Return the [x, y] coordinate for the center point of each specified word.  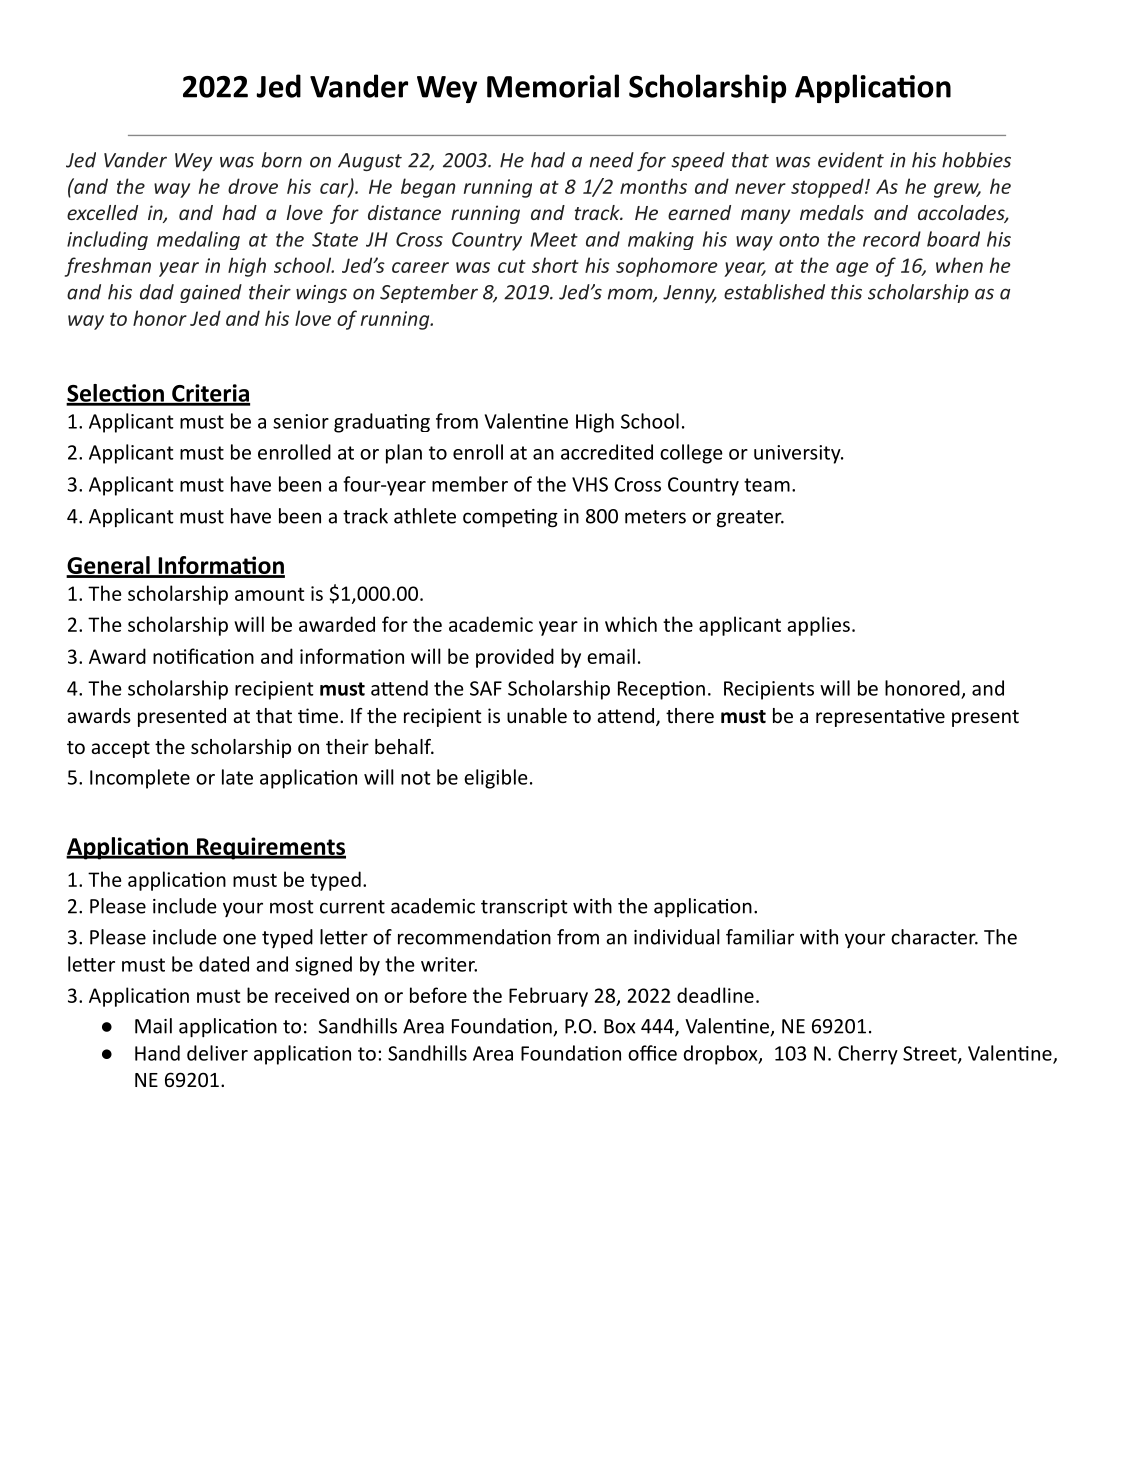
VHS [590, 484]
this [846, 292]
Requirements [270, 848]
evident [851, 160]
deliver [217, 1053]
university [798, 454]
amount [269, 594]
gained [211, 293]
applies [818, 626]
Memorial [553, 86]
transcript [524, 908]
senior [301, 421]
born [282, 160]
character [934, 937]
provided [515, 658]
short [555, 265]
